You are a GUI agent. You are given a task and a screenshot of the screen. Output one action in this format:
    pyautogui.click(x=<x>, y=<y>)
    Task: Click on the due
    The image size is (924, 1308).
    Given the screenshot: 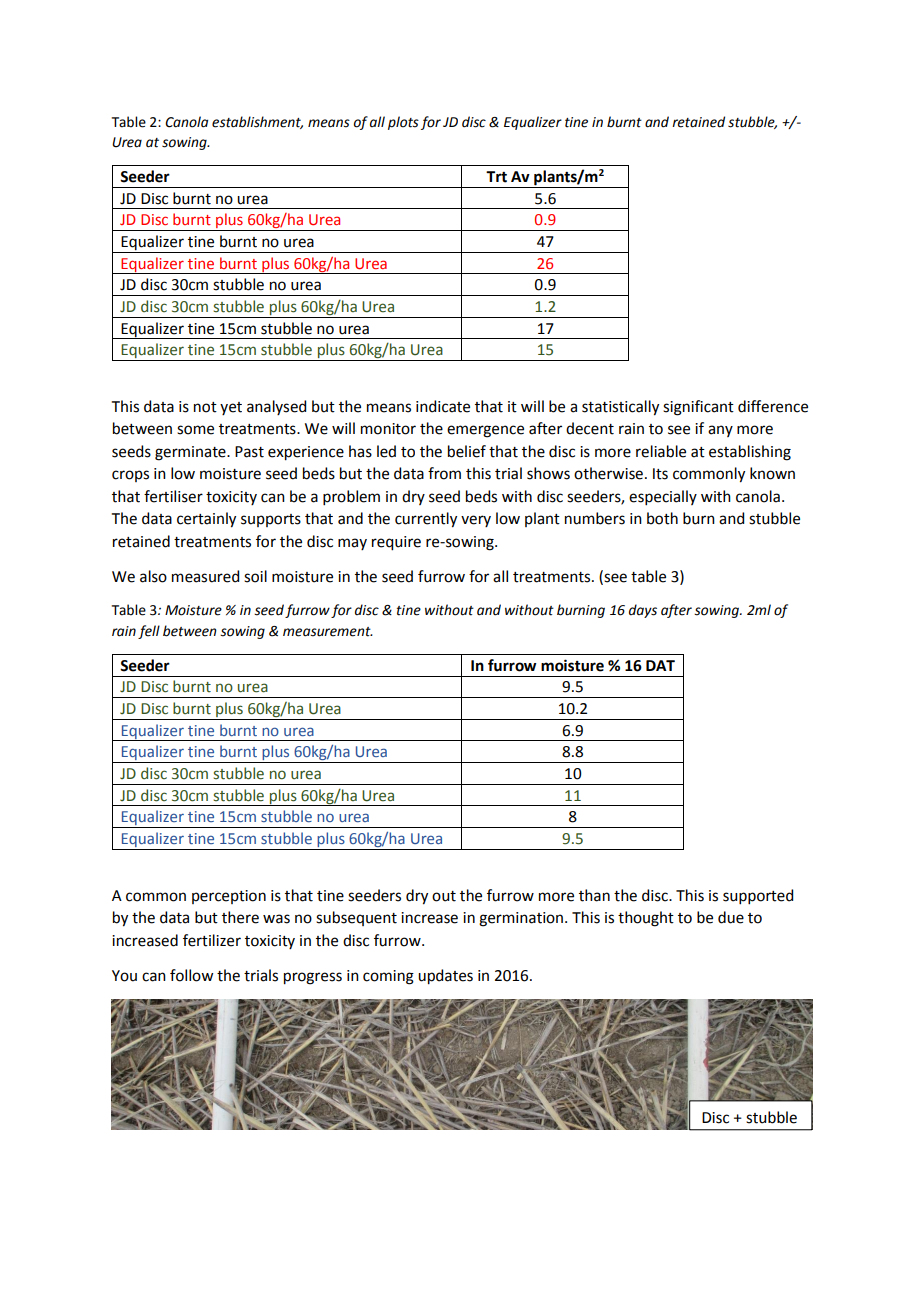 What is the action you would take?
    pyautogui.click(x=731, y=917)
